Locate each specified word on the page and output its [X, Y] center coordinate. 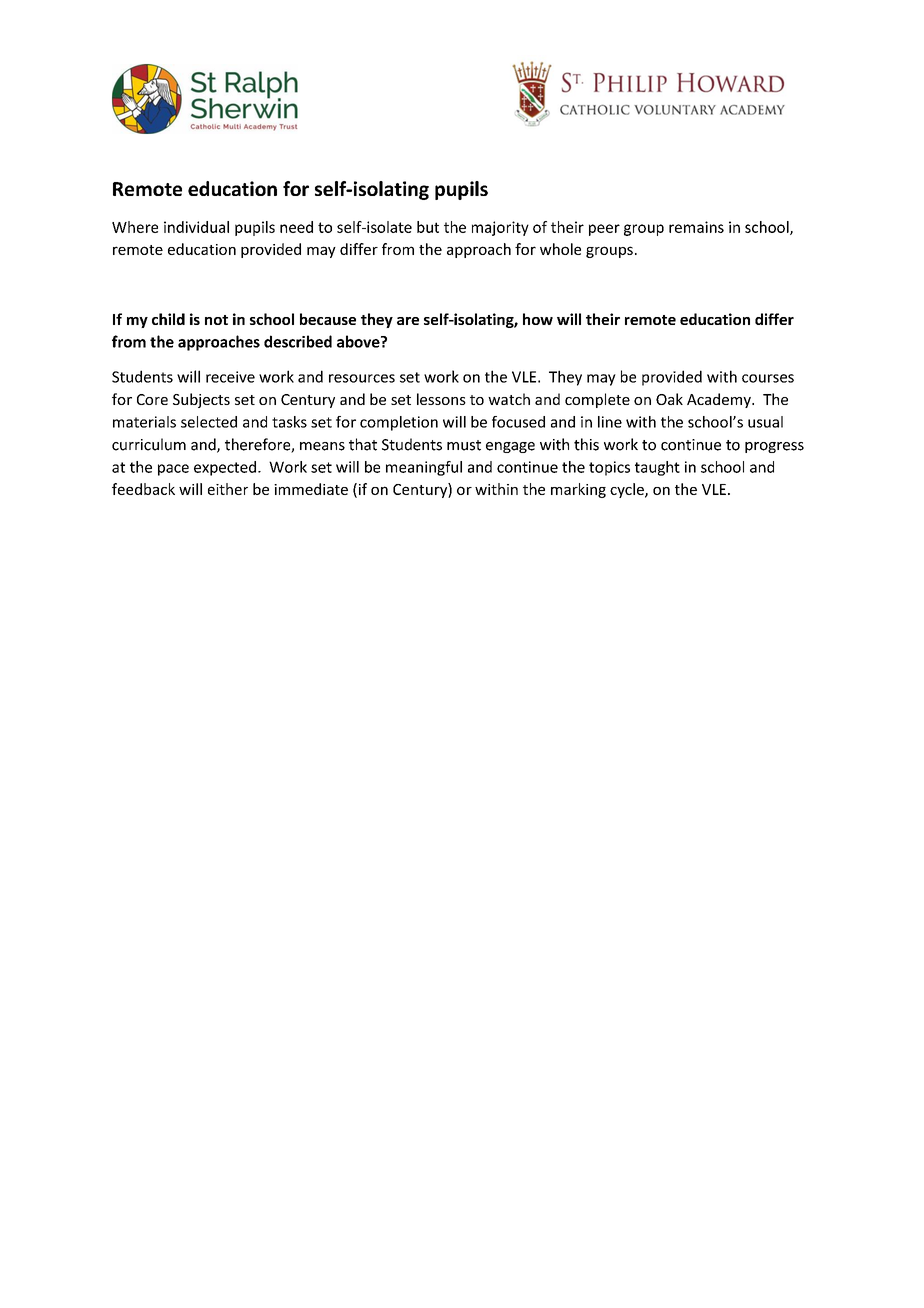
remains [696, 227]
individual [196, 227]
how [538, 319]
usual [765, 422]
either [228, 489]
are [408, 321]
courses [768, 378]
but [428, 227]
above [359, 341]
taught [657, 468]
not [216, 320]
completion [399, 423]
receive [230, 377]
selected [209, 422]
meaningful [424, 468]
